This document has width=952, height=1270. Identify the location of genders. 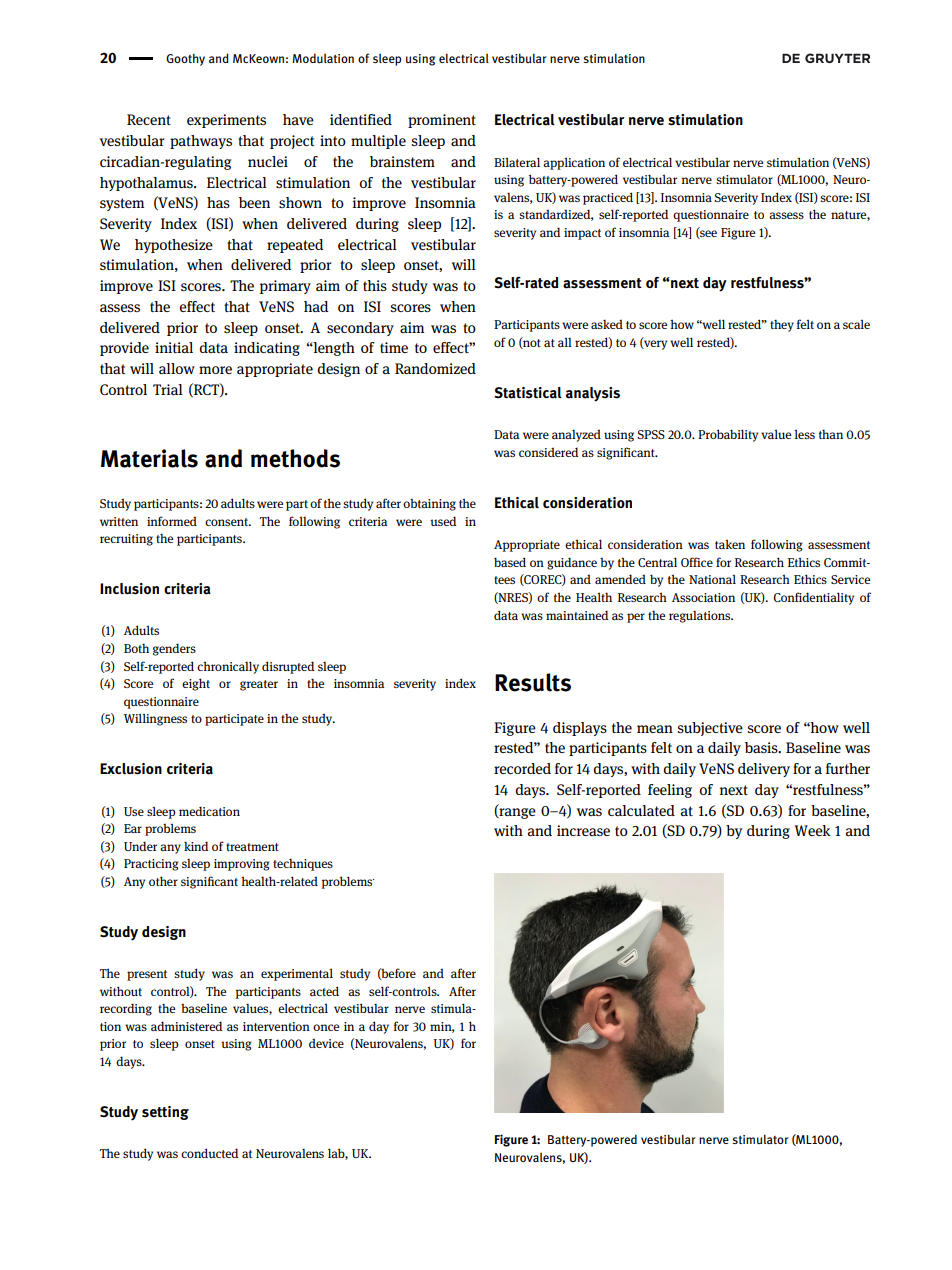
(174, 649).
